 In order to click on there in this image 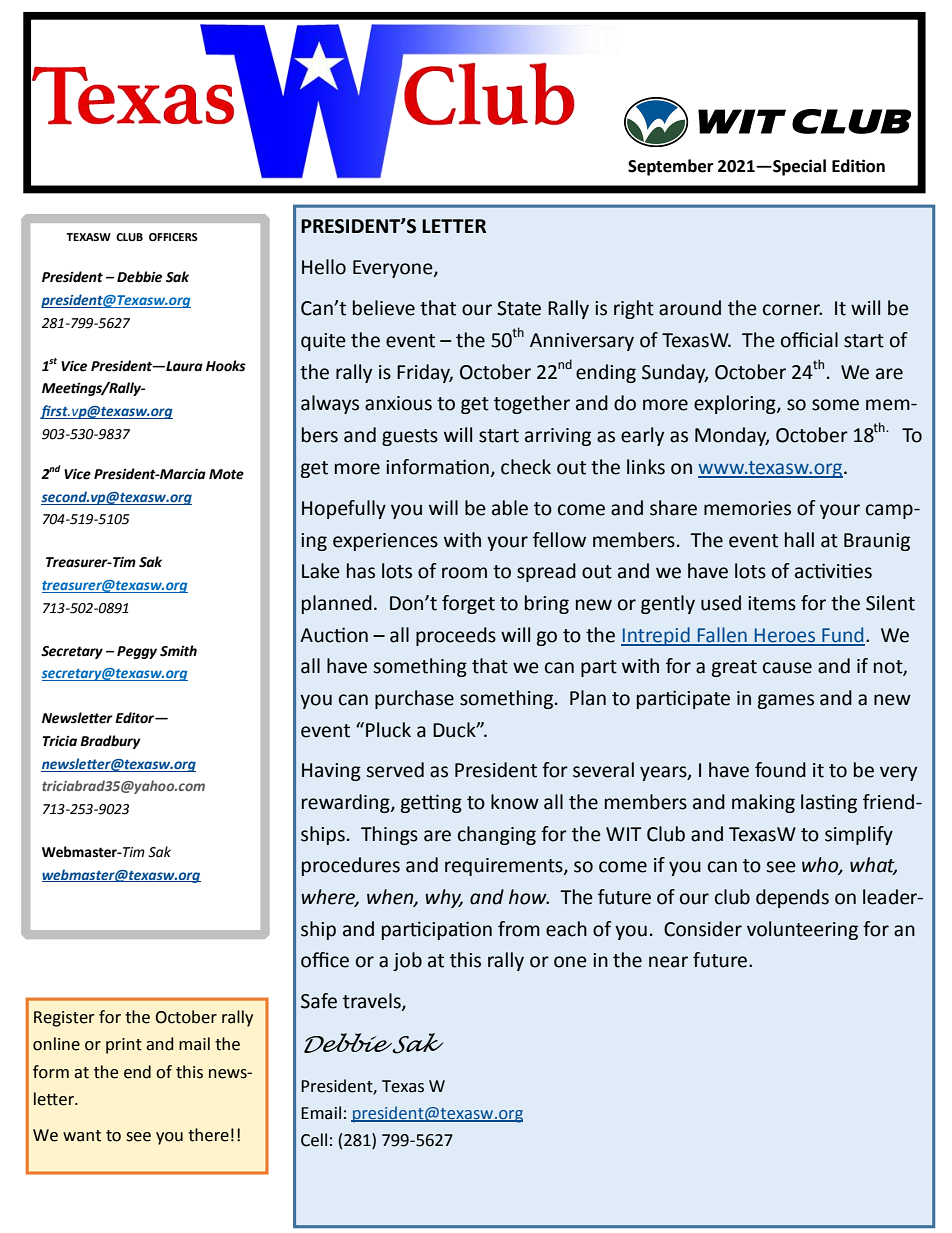, I will do `click(208, 1135)`.
